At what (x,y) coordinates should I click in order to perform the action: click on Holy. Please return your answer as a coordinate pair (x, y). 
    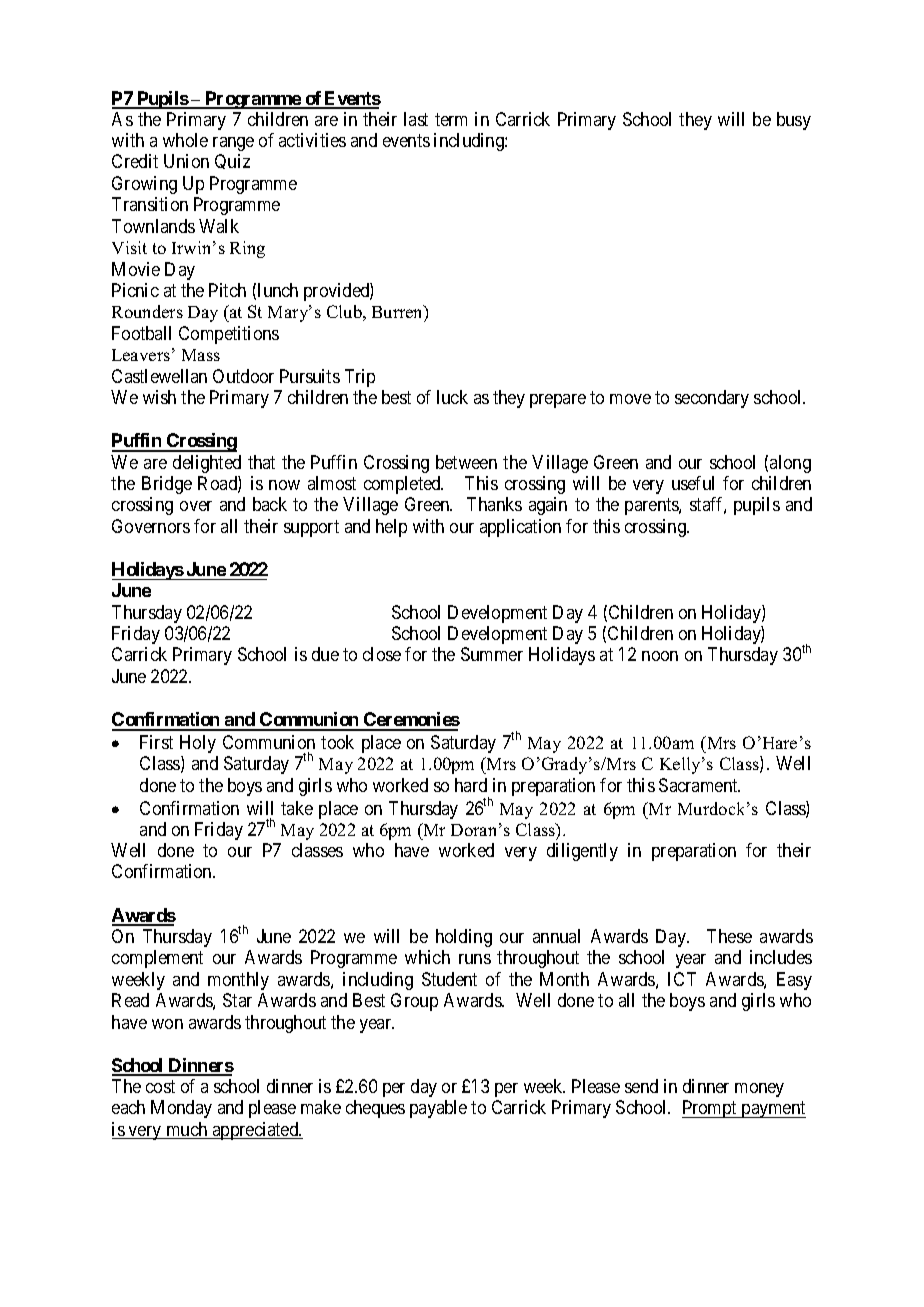
    Looking at the image, I should click on (198, 744).
